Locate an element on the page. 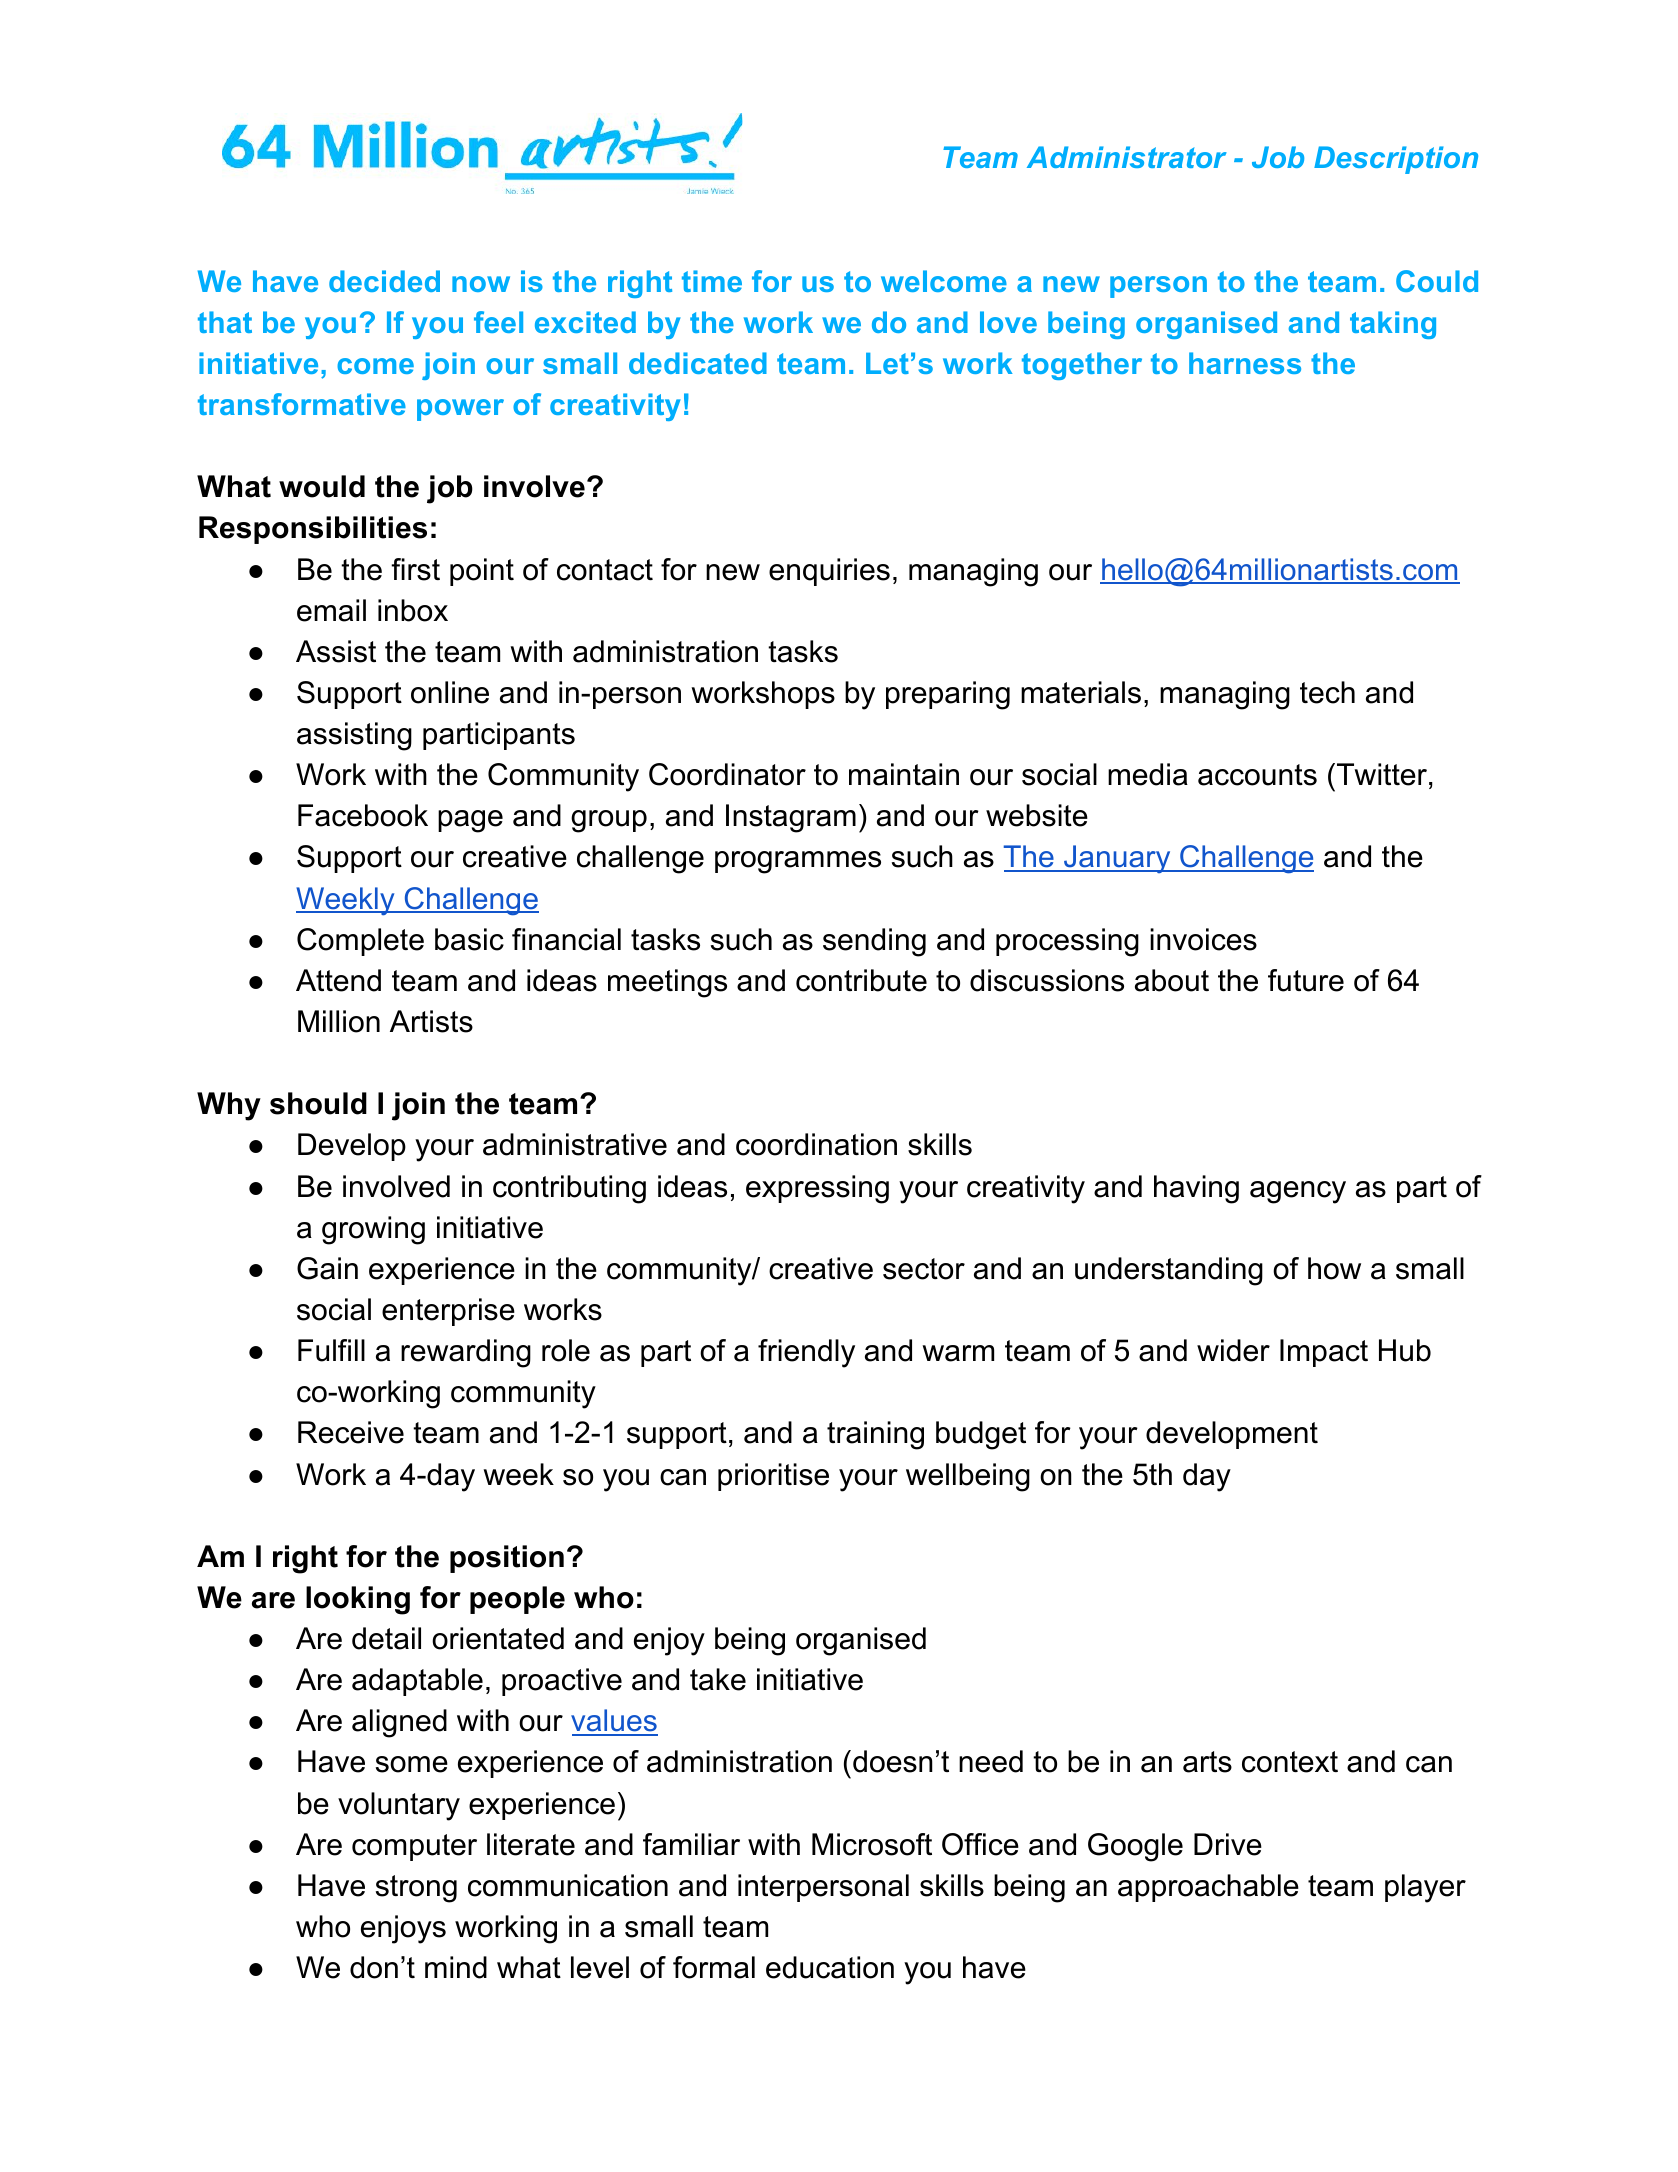  approachable is located at coordinates (1208, 1888).
